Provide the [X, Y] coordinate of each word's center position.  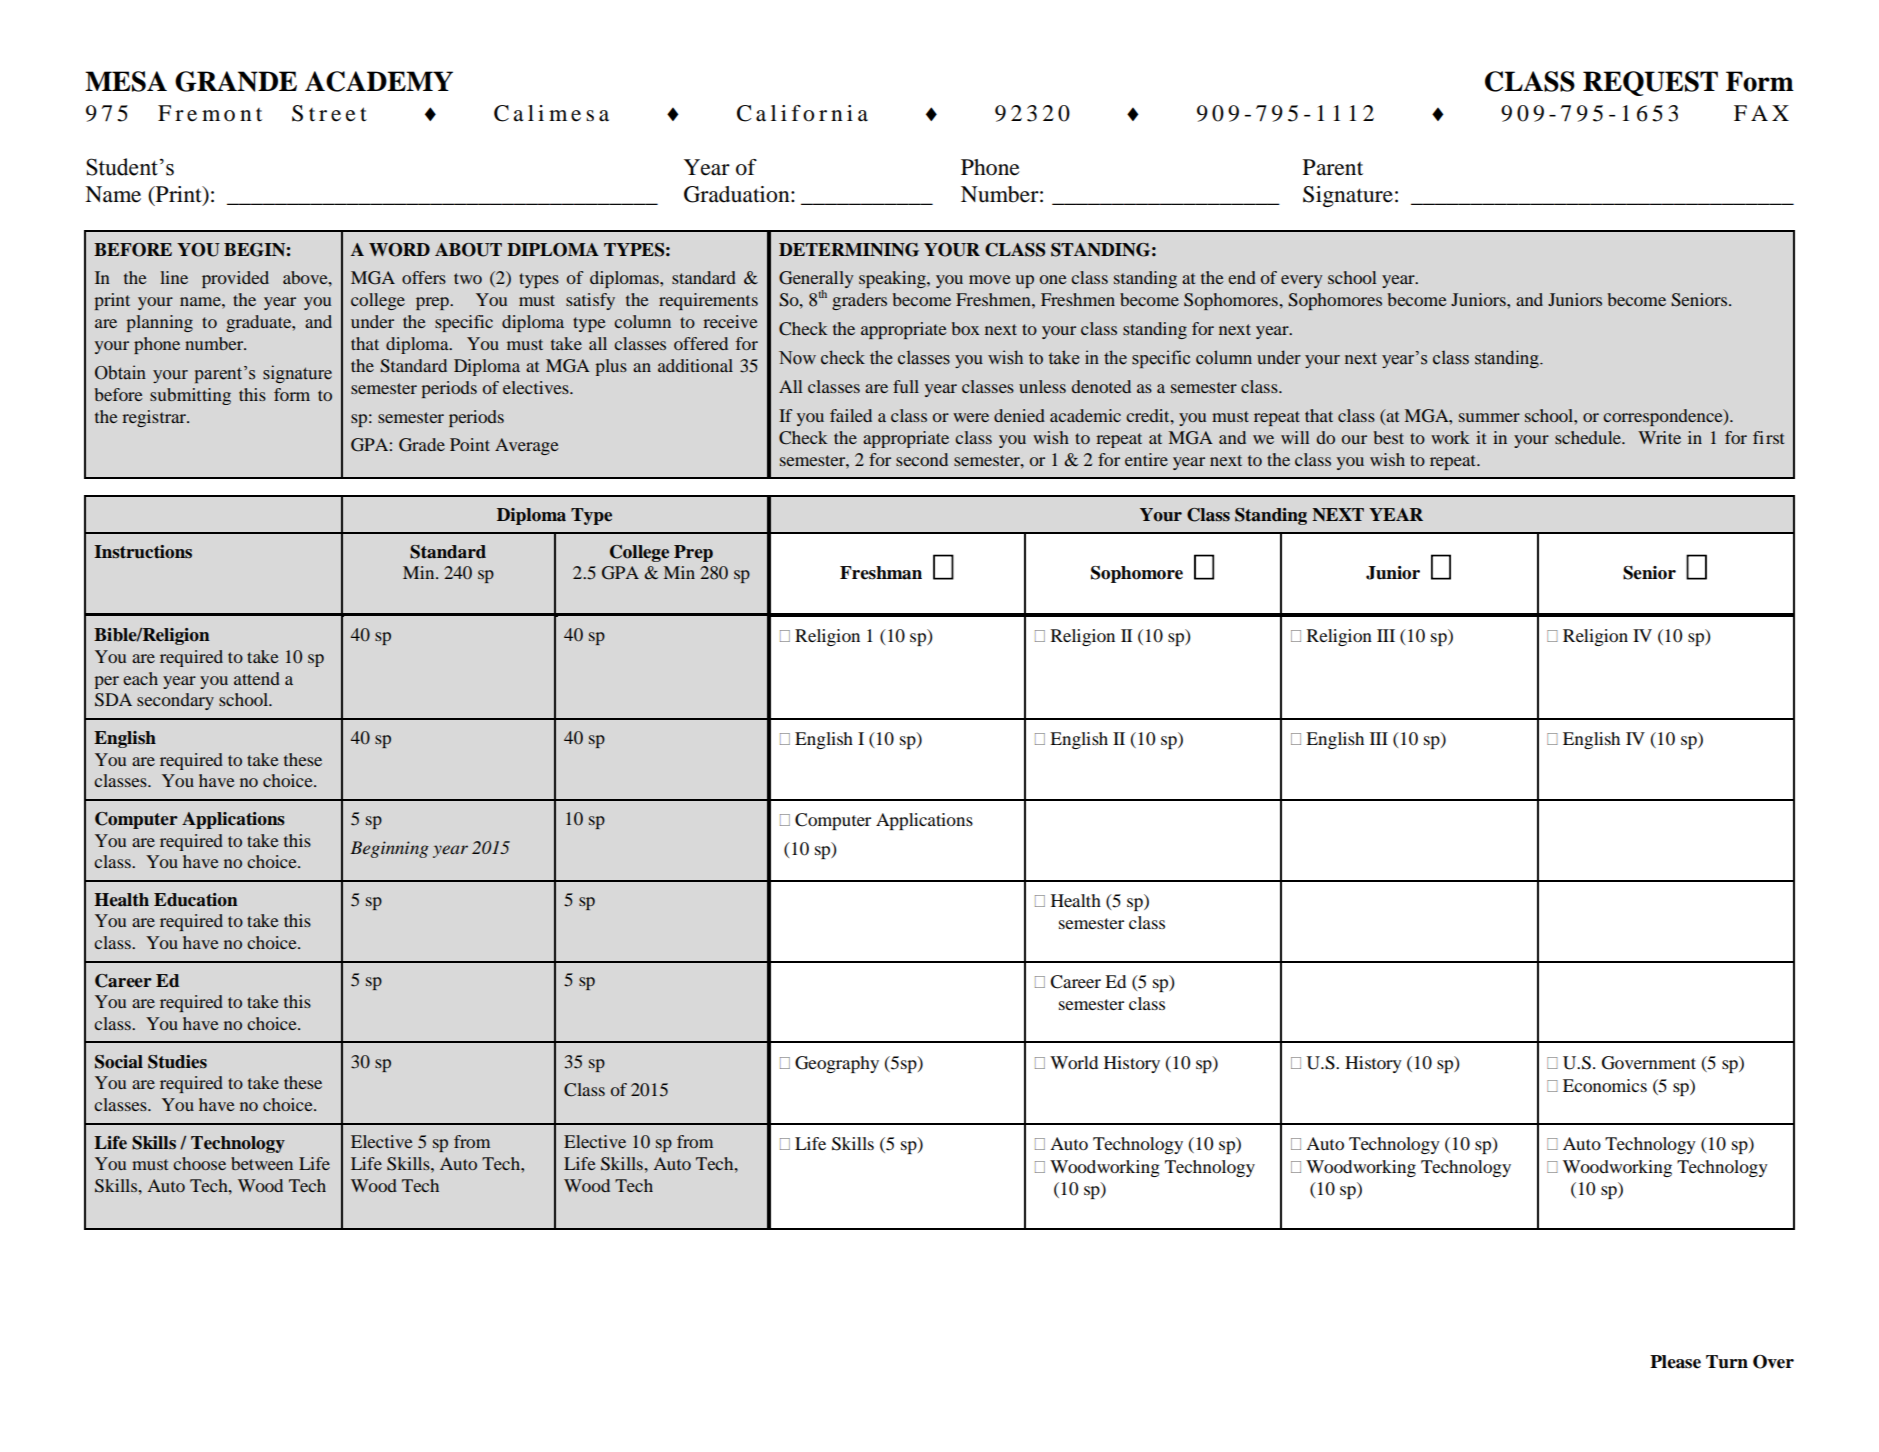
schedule [1589, 437]
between [262, 1163]
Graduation [738, 194]
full [906, 386]
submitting [190, 396]
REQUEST [1650, 83]
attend [257, 678]
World [1074, 1062]
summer [1489, 417]
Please [1675, 1362]
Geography [837, 1064]
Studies [177, 1062]
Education [196, 900]
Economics [1605, 1085]
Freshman [881, 573]
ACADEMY [379, 81]
